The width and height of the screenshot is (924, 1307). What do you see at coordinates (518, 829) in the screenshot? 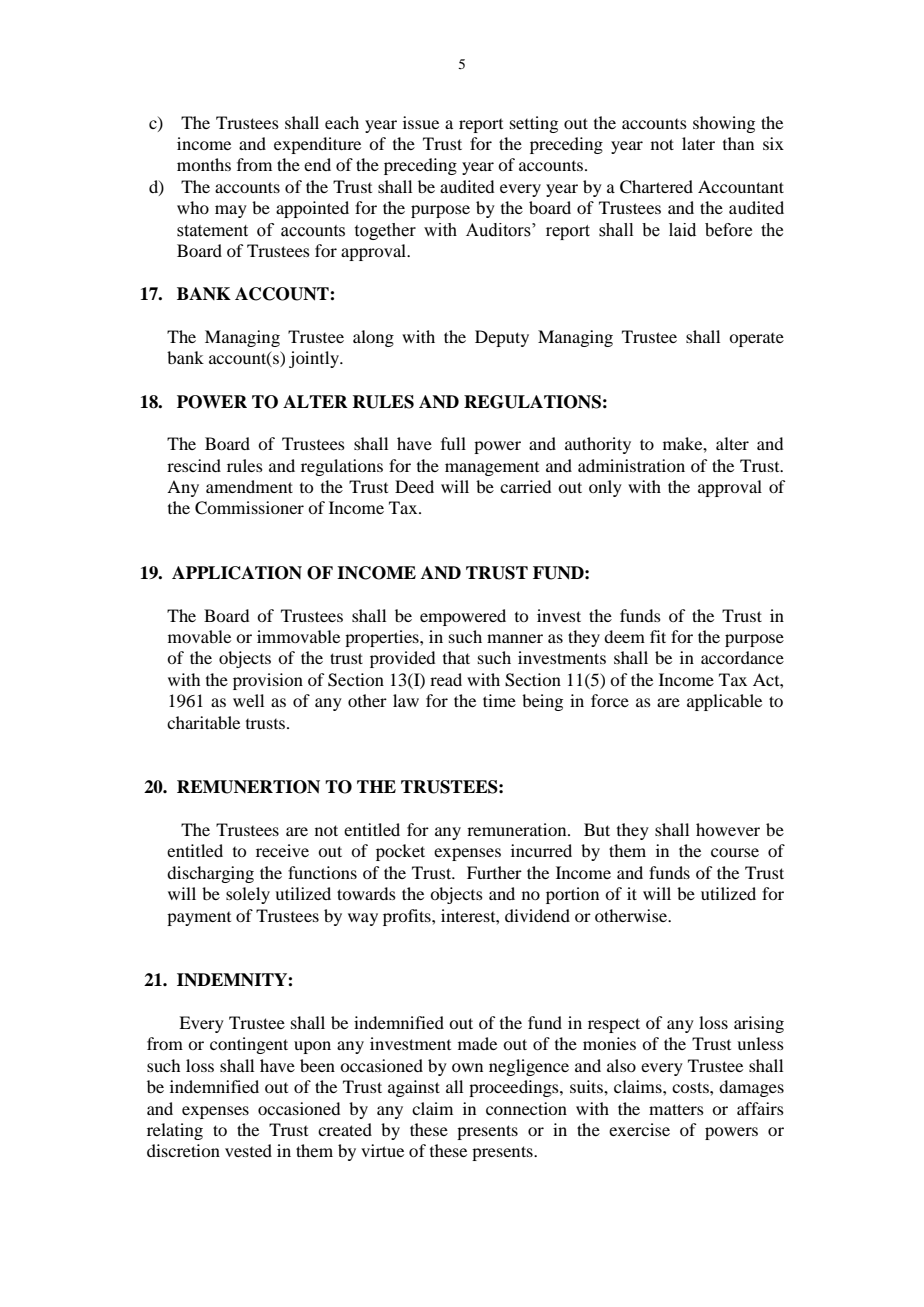
I see `remuneration` at bounding box center [518, 829].
